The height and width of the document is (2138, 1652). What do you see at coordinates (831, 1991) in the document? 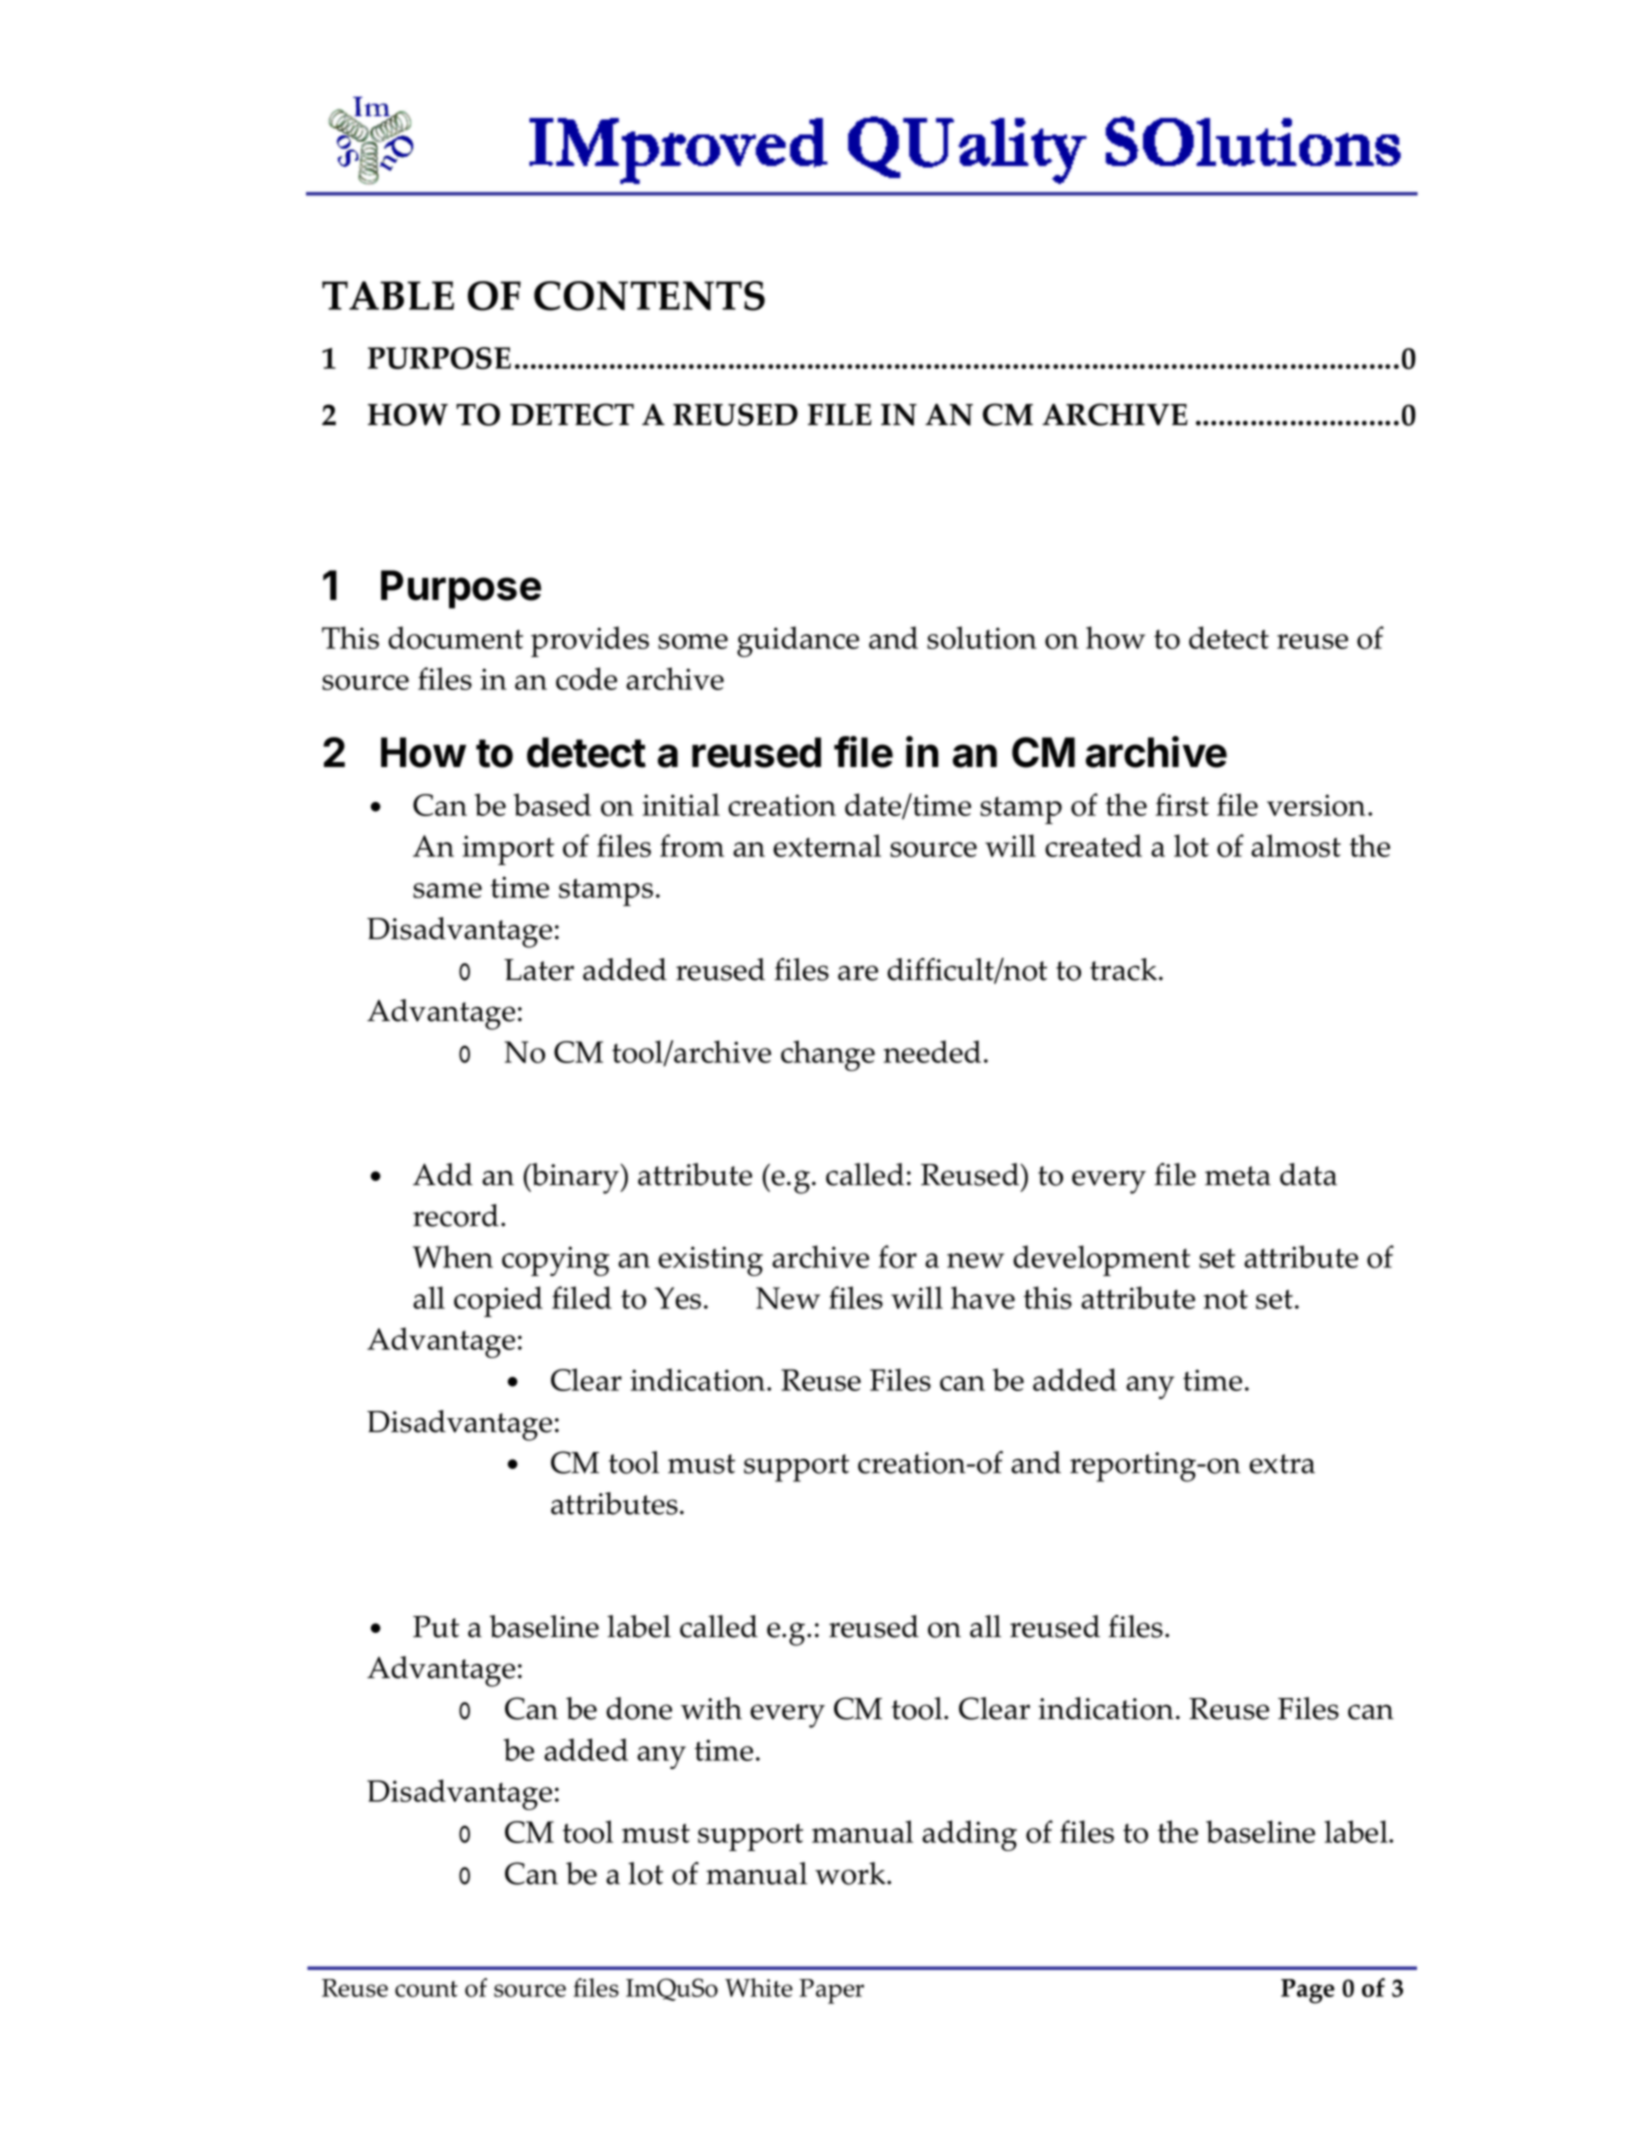
I see `Paper` at bounding box center [831, 1991].
